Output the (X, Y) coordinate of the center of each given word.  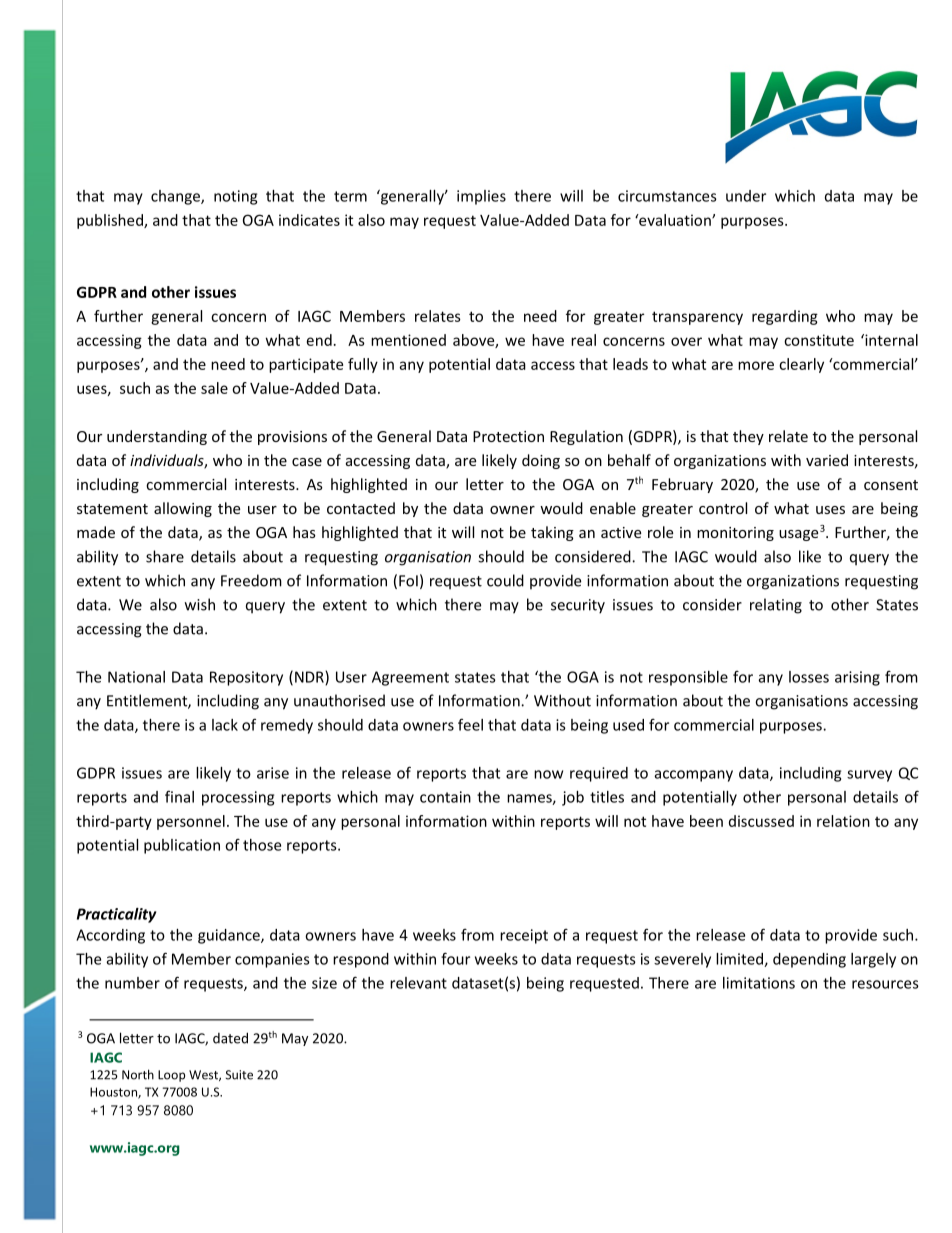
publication (182, 846)
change (176, 197)
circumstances (667, 196)
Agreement (410, 678)
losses (809, 677)
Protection (508, 436)
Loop (171, 1076)
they (748, 437)
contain (445, 797)
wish (200, 604)
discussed (761, 821)
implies (481, 197)
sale (214, 388)
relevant (418, 983)
